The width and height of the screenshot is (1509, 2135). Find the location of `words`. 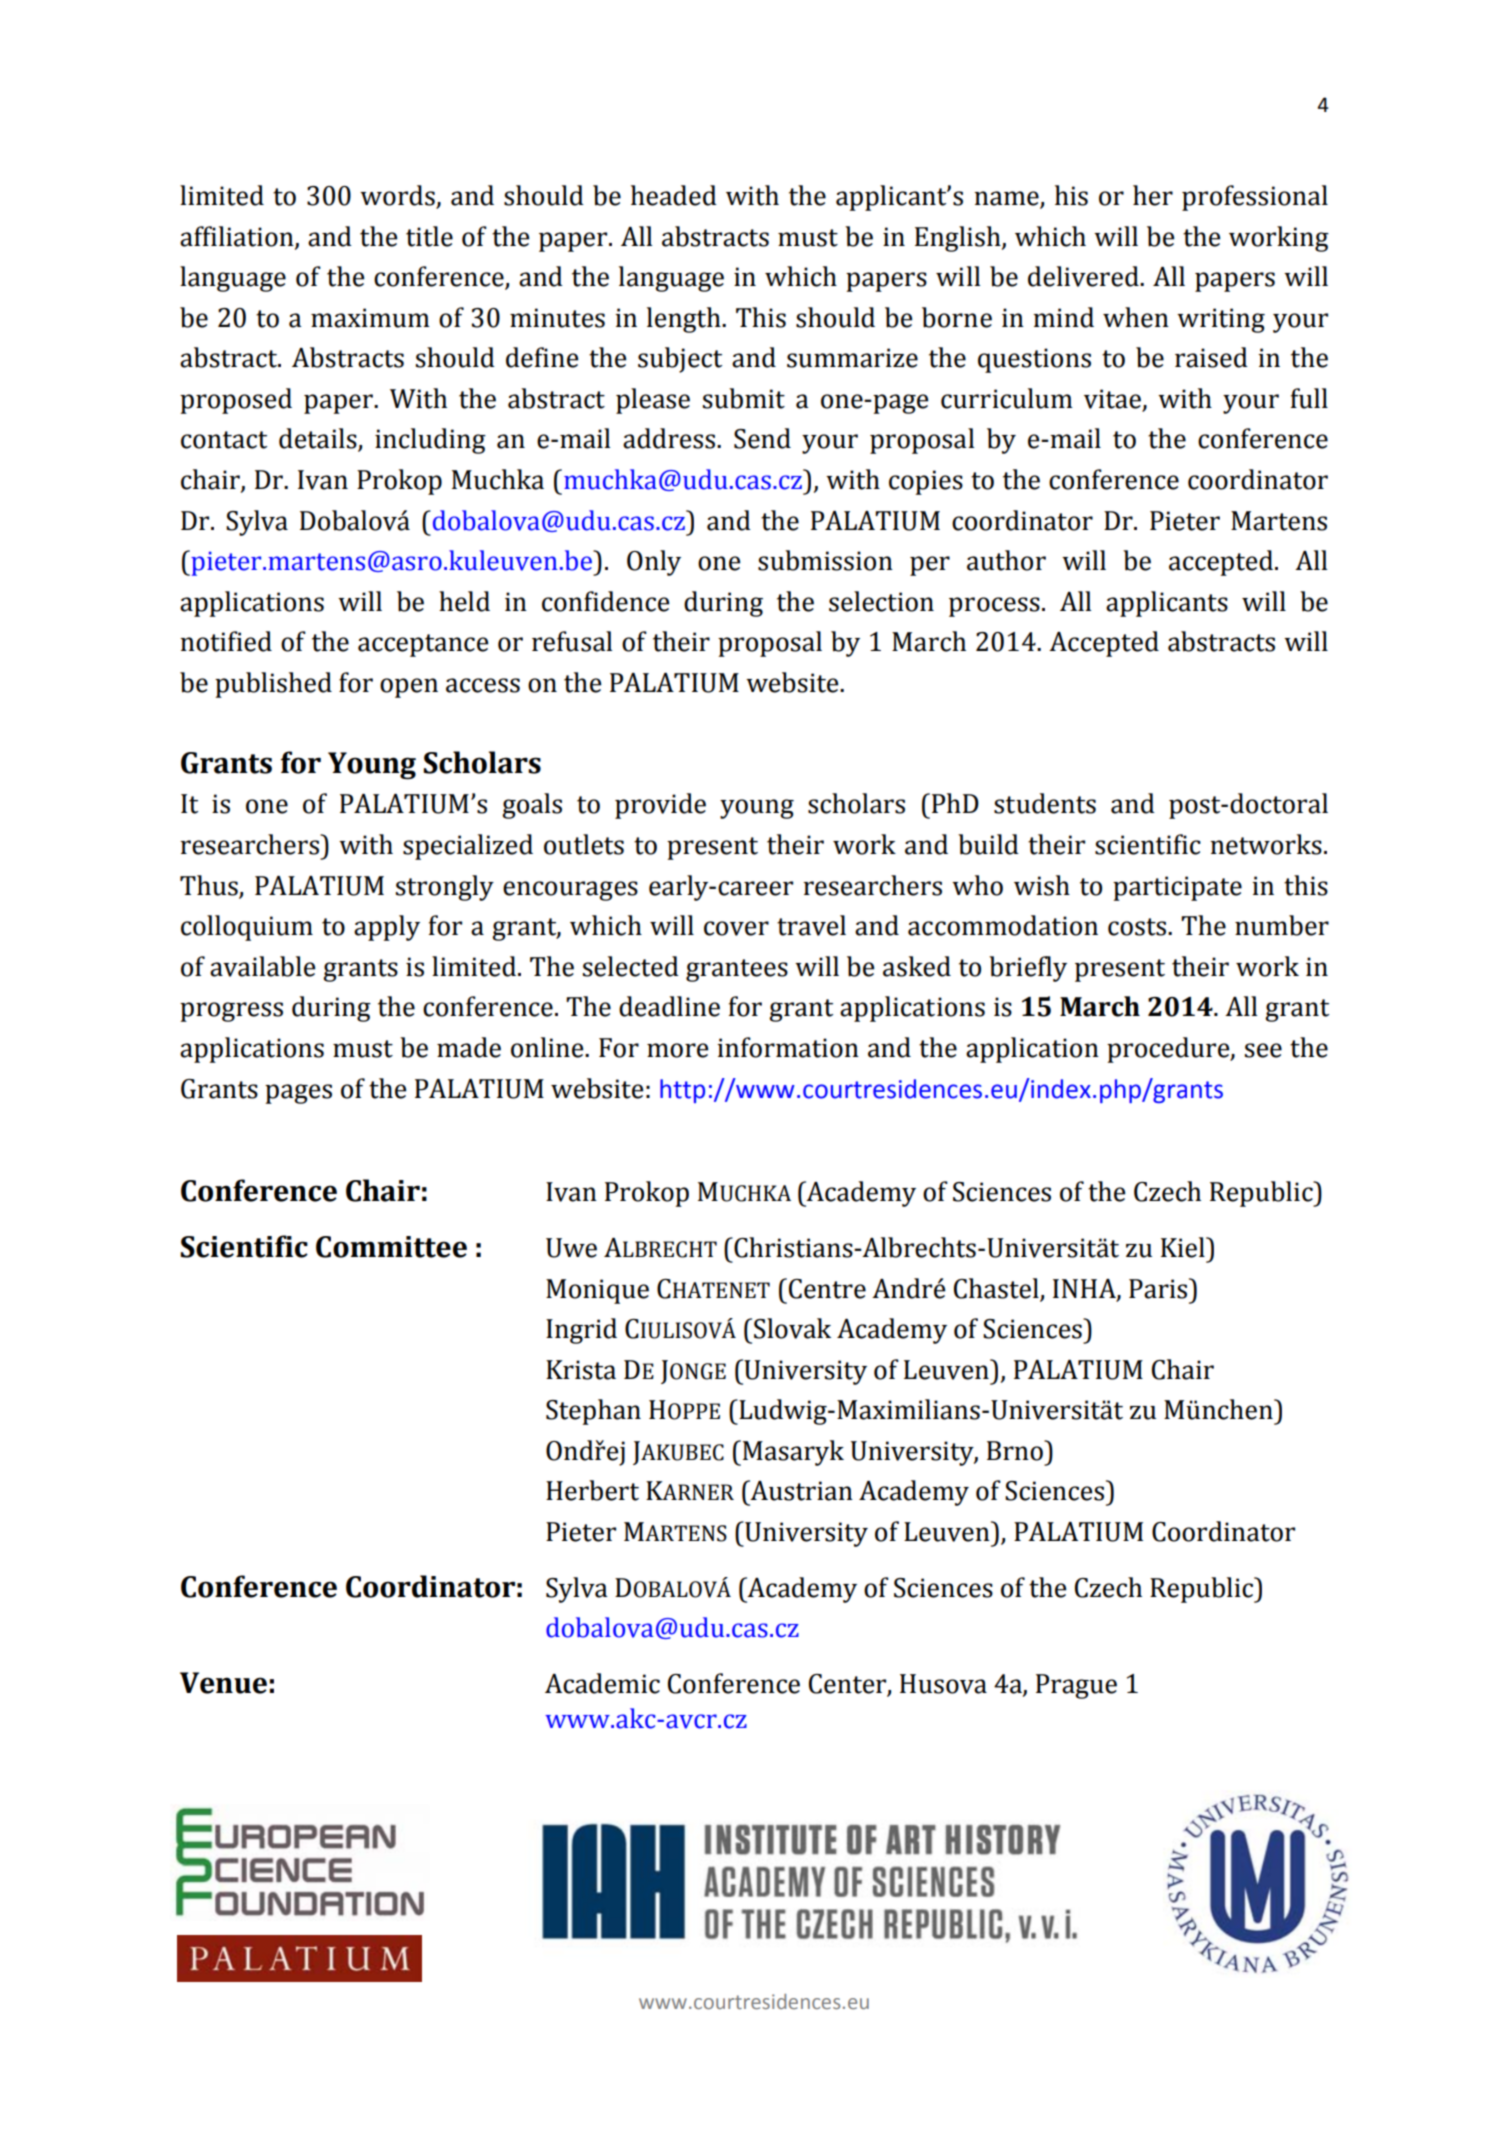

words is located at coordinates (398, 196).
